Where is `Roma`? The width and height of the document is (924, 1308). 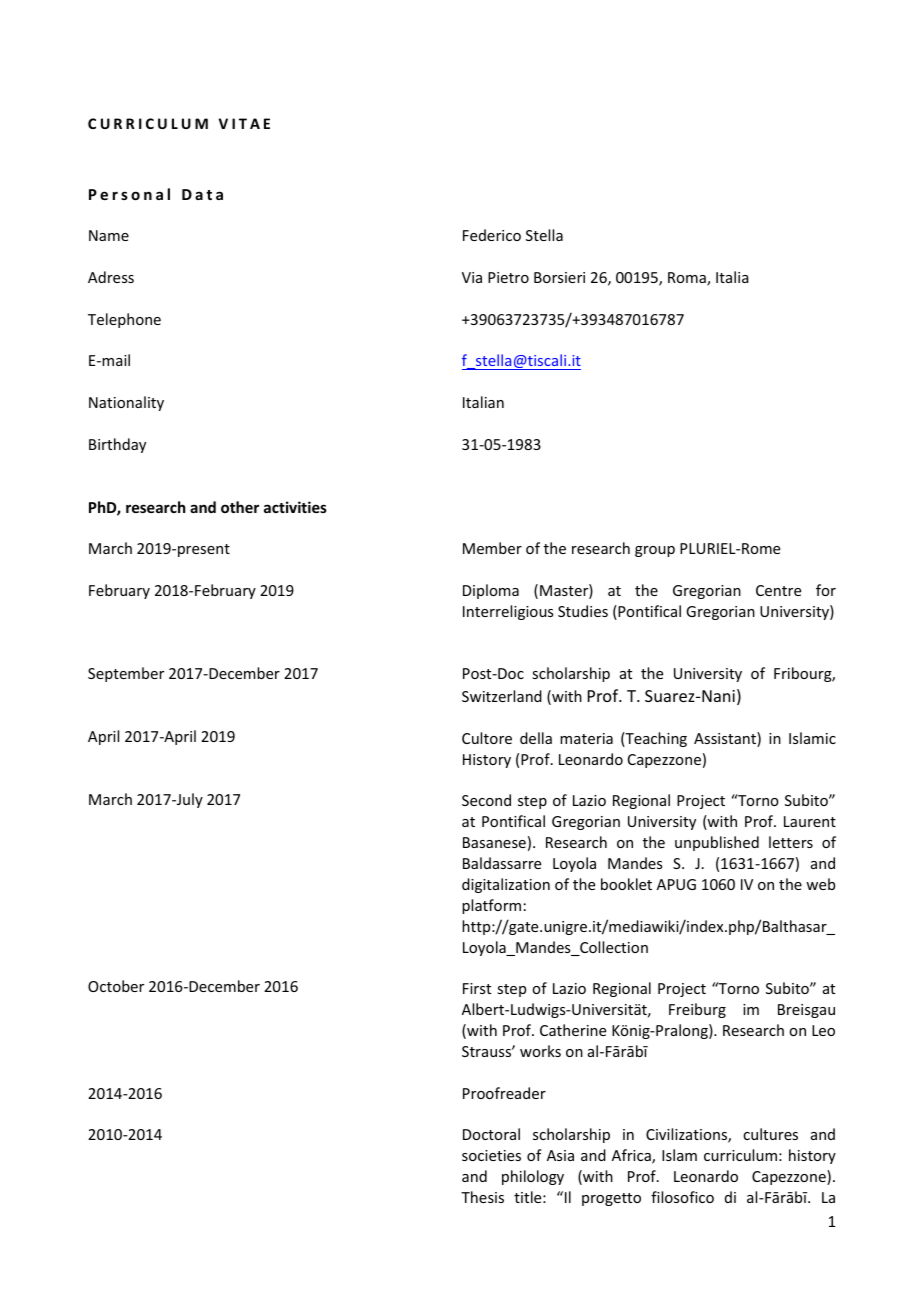 Roma is located at coordinates (688, 279).
